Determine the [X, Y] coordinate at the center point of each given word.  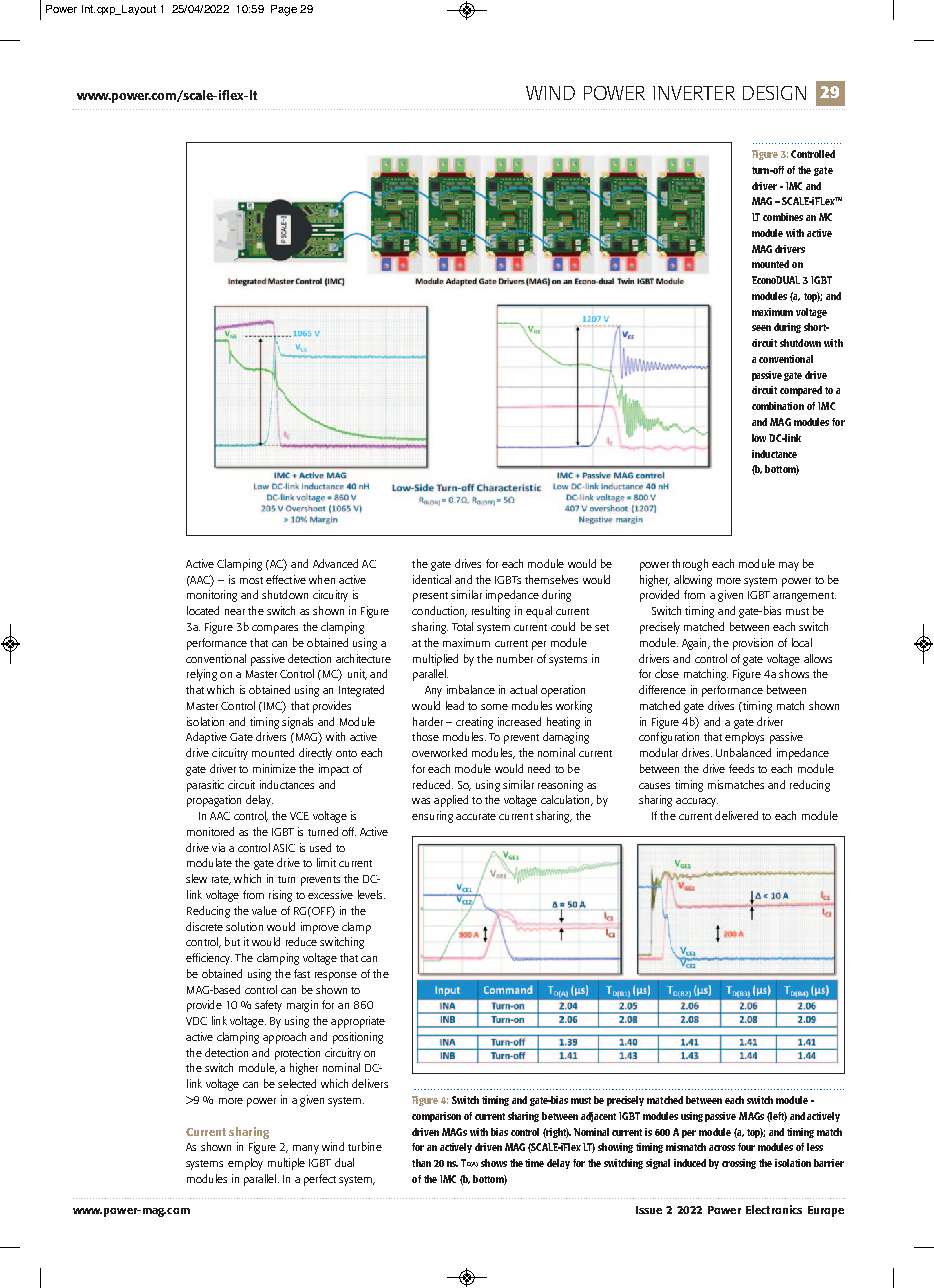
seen [761, 328]
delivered [736, 815]
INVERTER [694, 93]
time [534, 1163]
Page [284, 10]
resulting [491, 612]
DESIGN [774, 93]
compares [275, 629]
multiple [286, 1164]
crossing [739, 1164]
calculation [566, 800]
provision [753, 644]
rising [280, 896]
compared [801, 391]
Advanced [335, 563]
